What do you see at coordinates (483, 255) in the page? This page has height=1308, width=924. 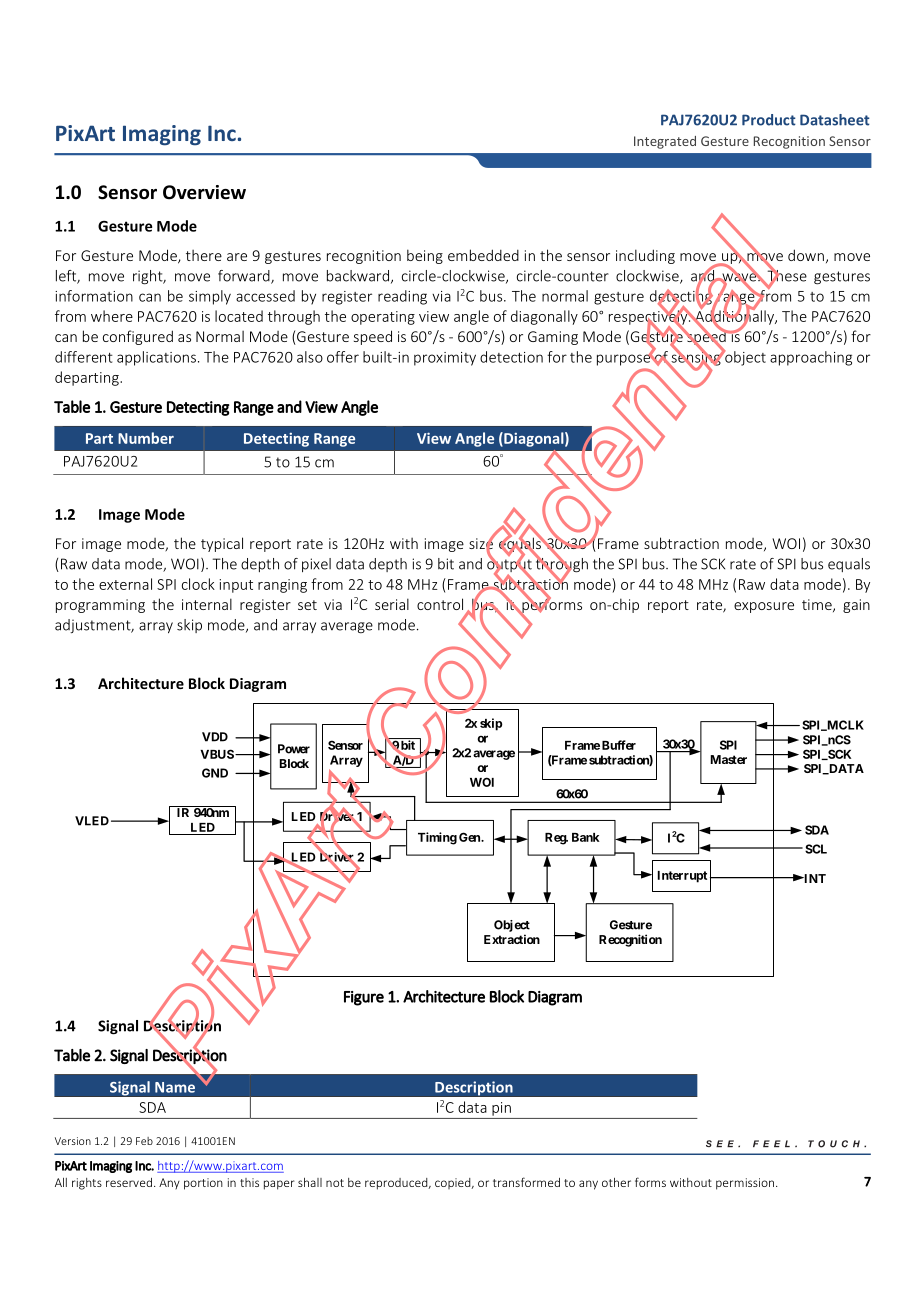 I see `embedded` at bounding box center [483, 255].
